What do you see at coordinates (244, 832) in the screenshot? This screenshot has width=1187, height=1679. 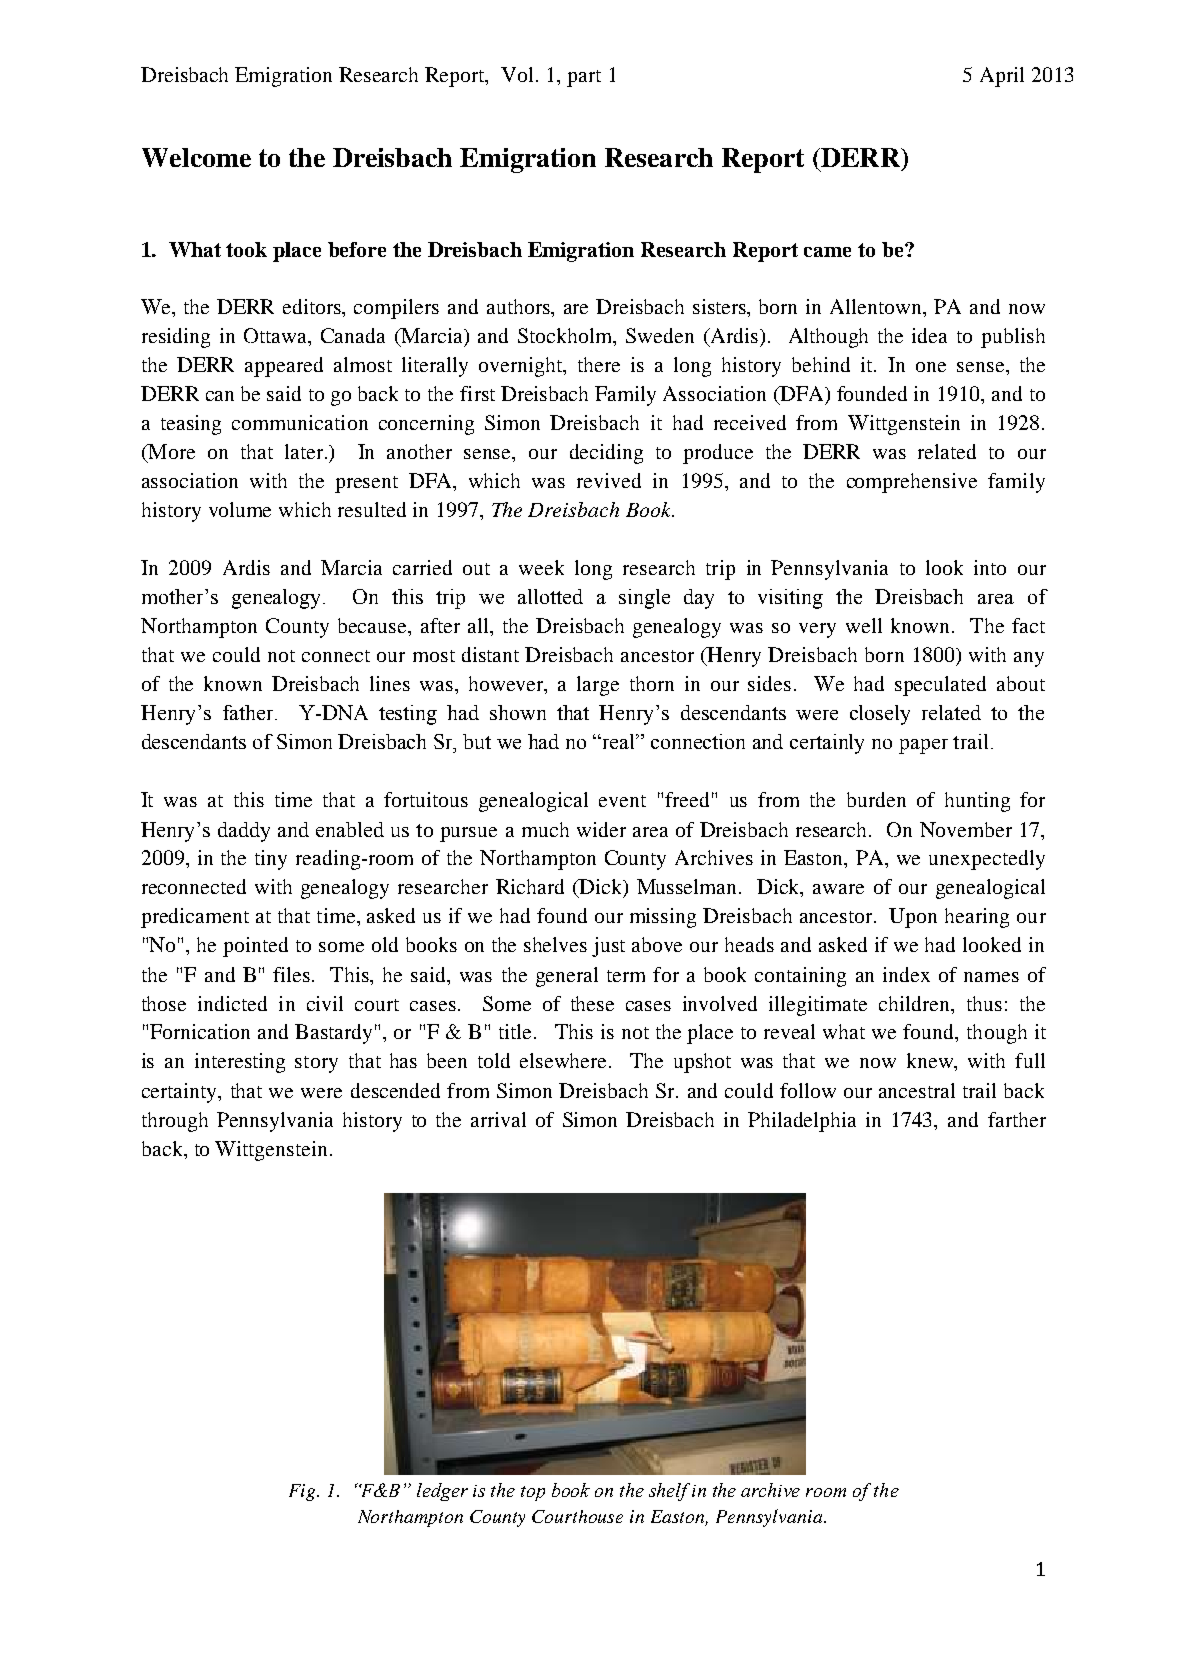 I see `daddy` at bounding box center [244, 832].
